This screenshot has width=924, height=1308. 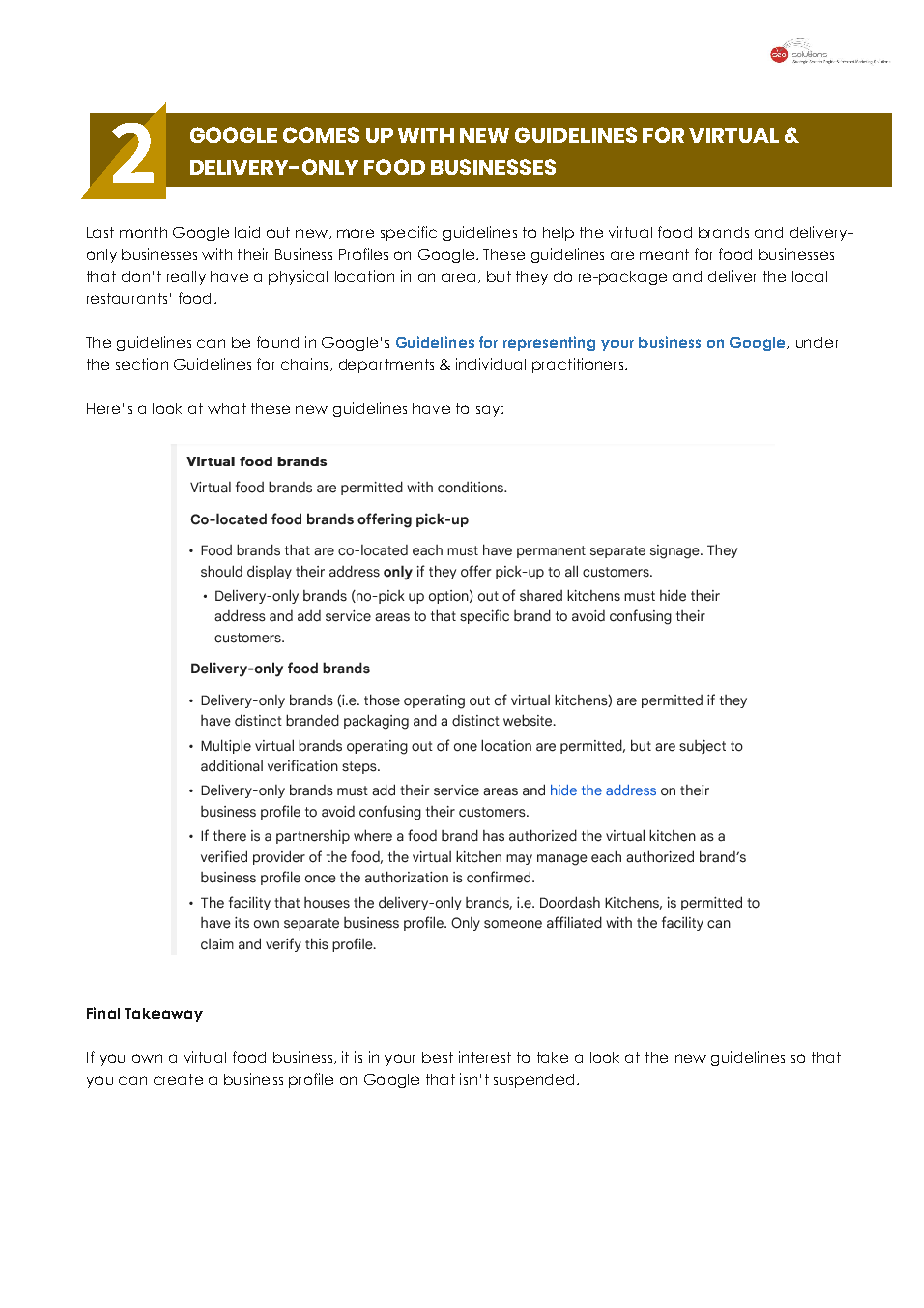 I want to click on brands, so click(x=724, y=232).
